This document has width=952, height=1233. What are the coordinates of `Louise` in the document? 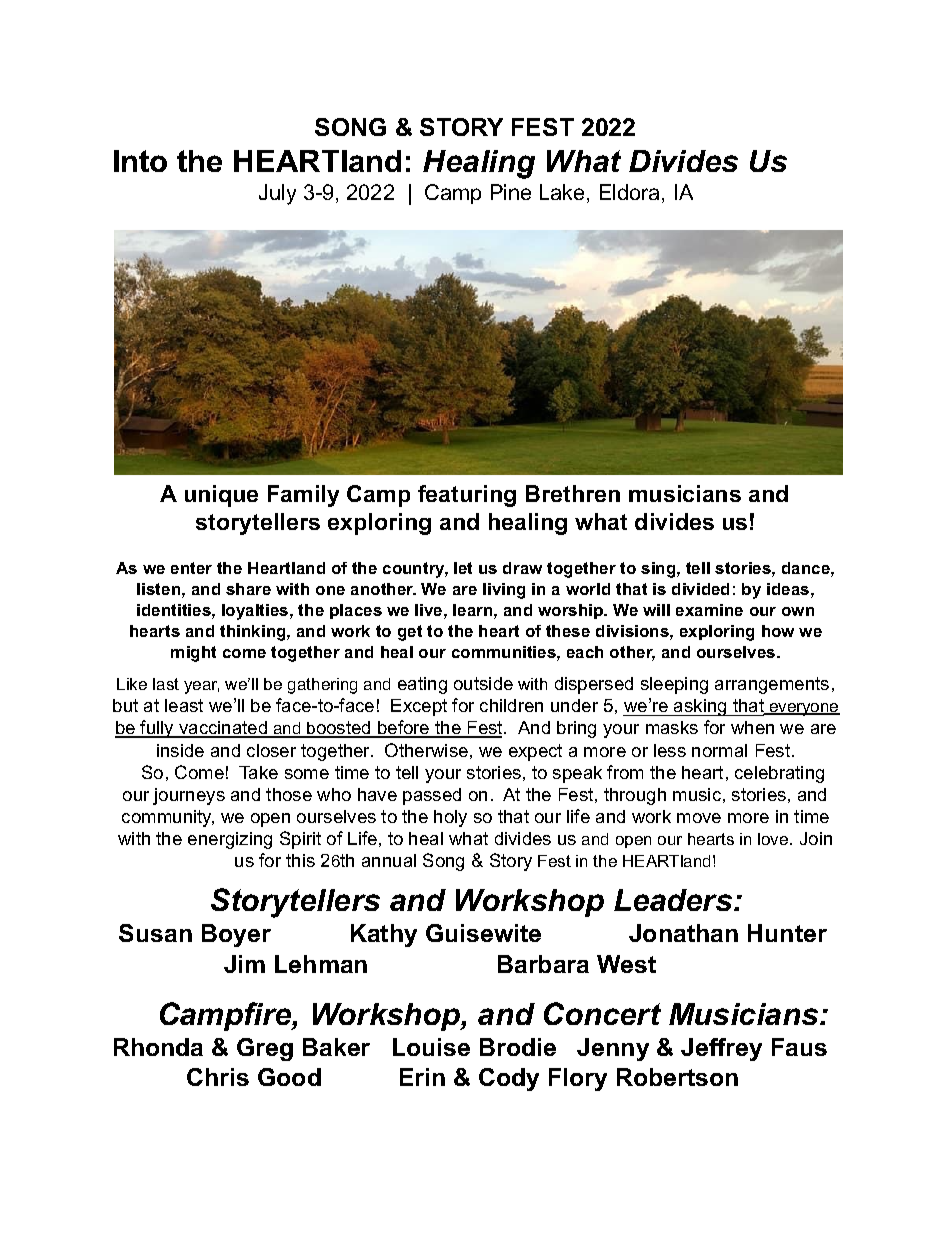 It's located at (431, 1047).
